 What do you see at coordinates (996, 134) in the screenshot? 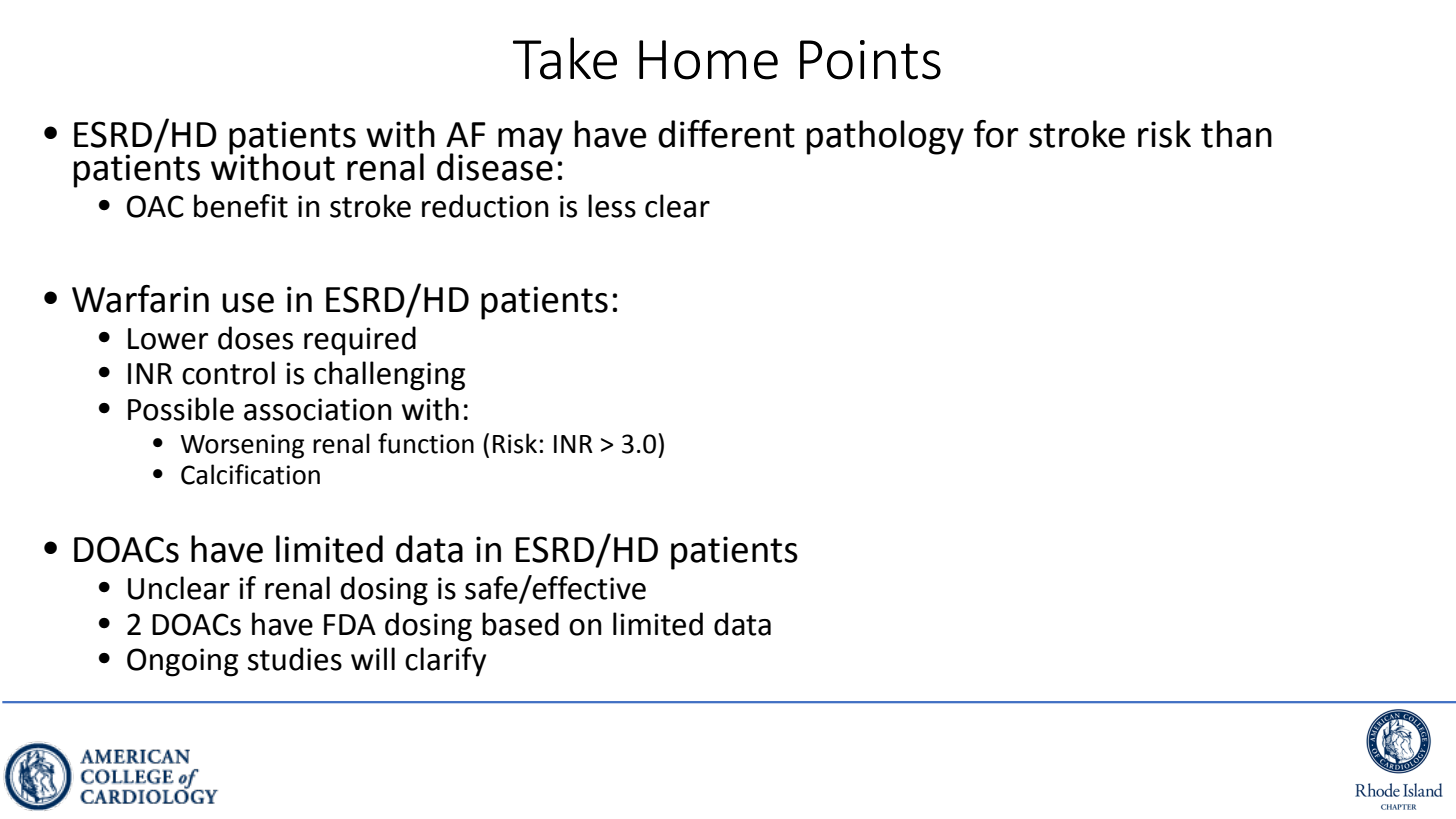
I see `for` at bounding box center [996, 134].
